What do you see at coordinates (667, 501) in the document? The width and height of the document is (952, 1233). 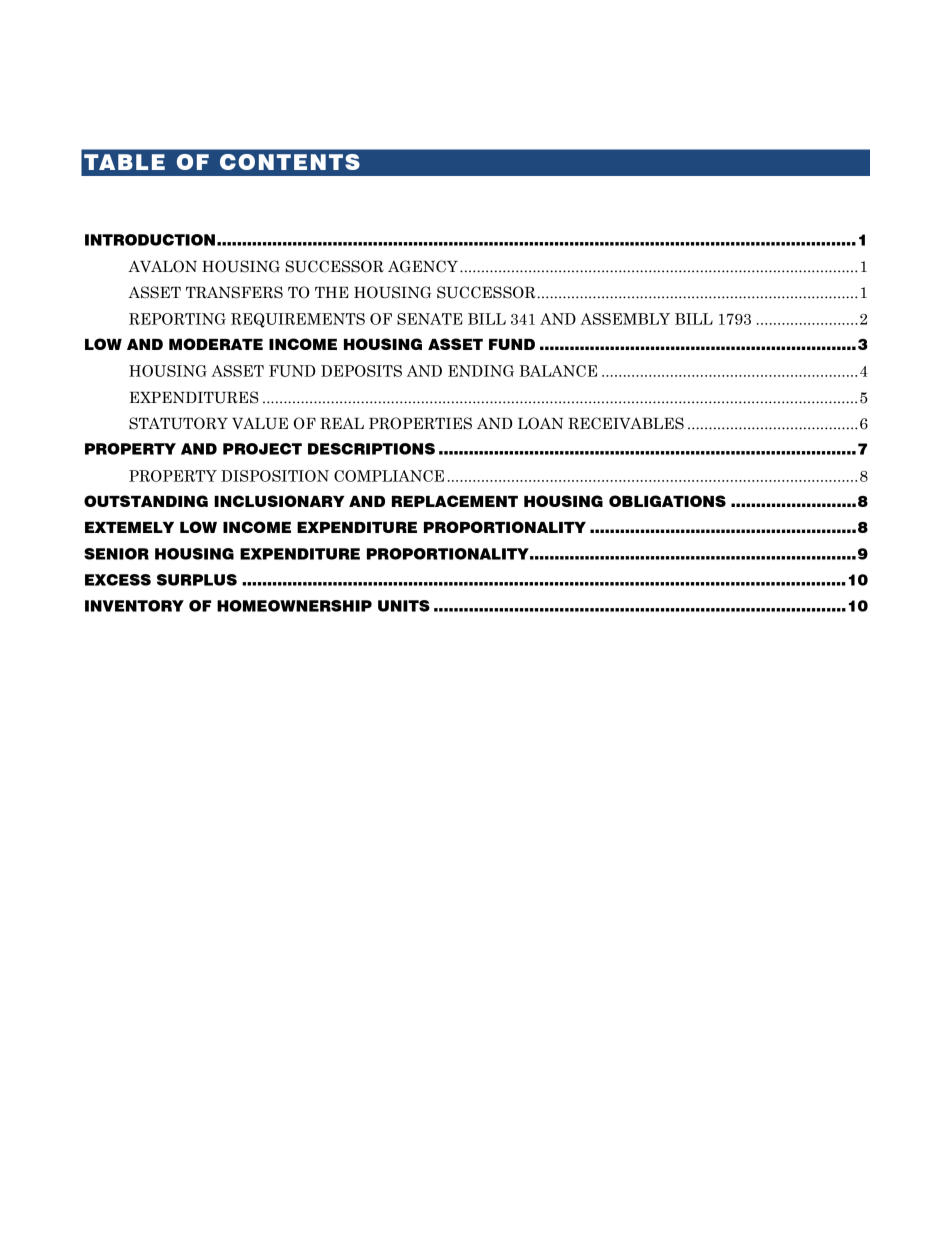 I see `OBLIGATIONS` at bounding box center [667, 501].
